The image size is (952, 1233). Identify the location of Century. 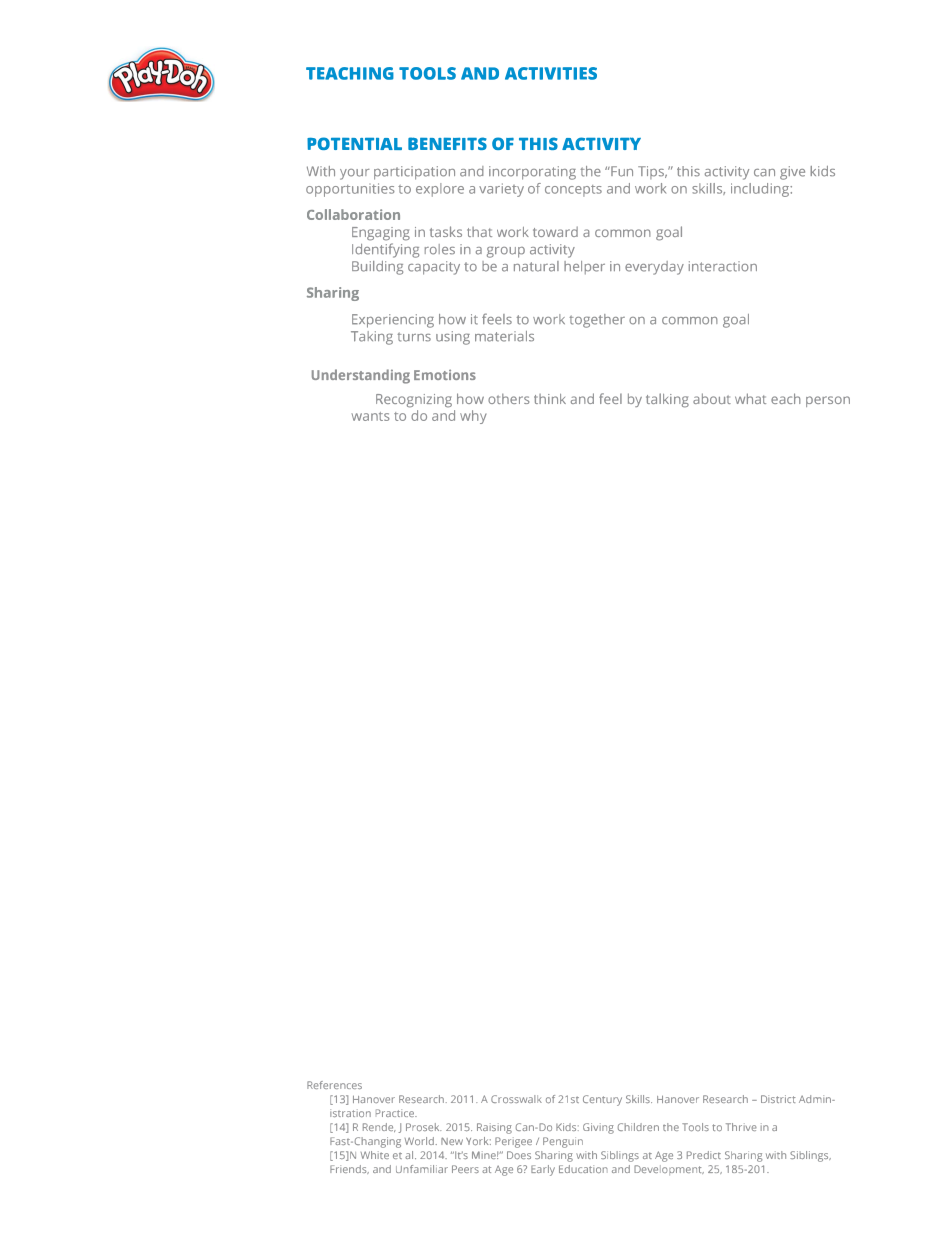
(602, 1100).
